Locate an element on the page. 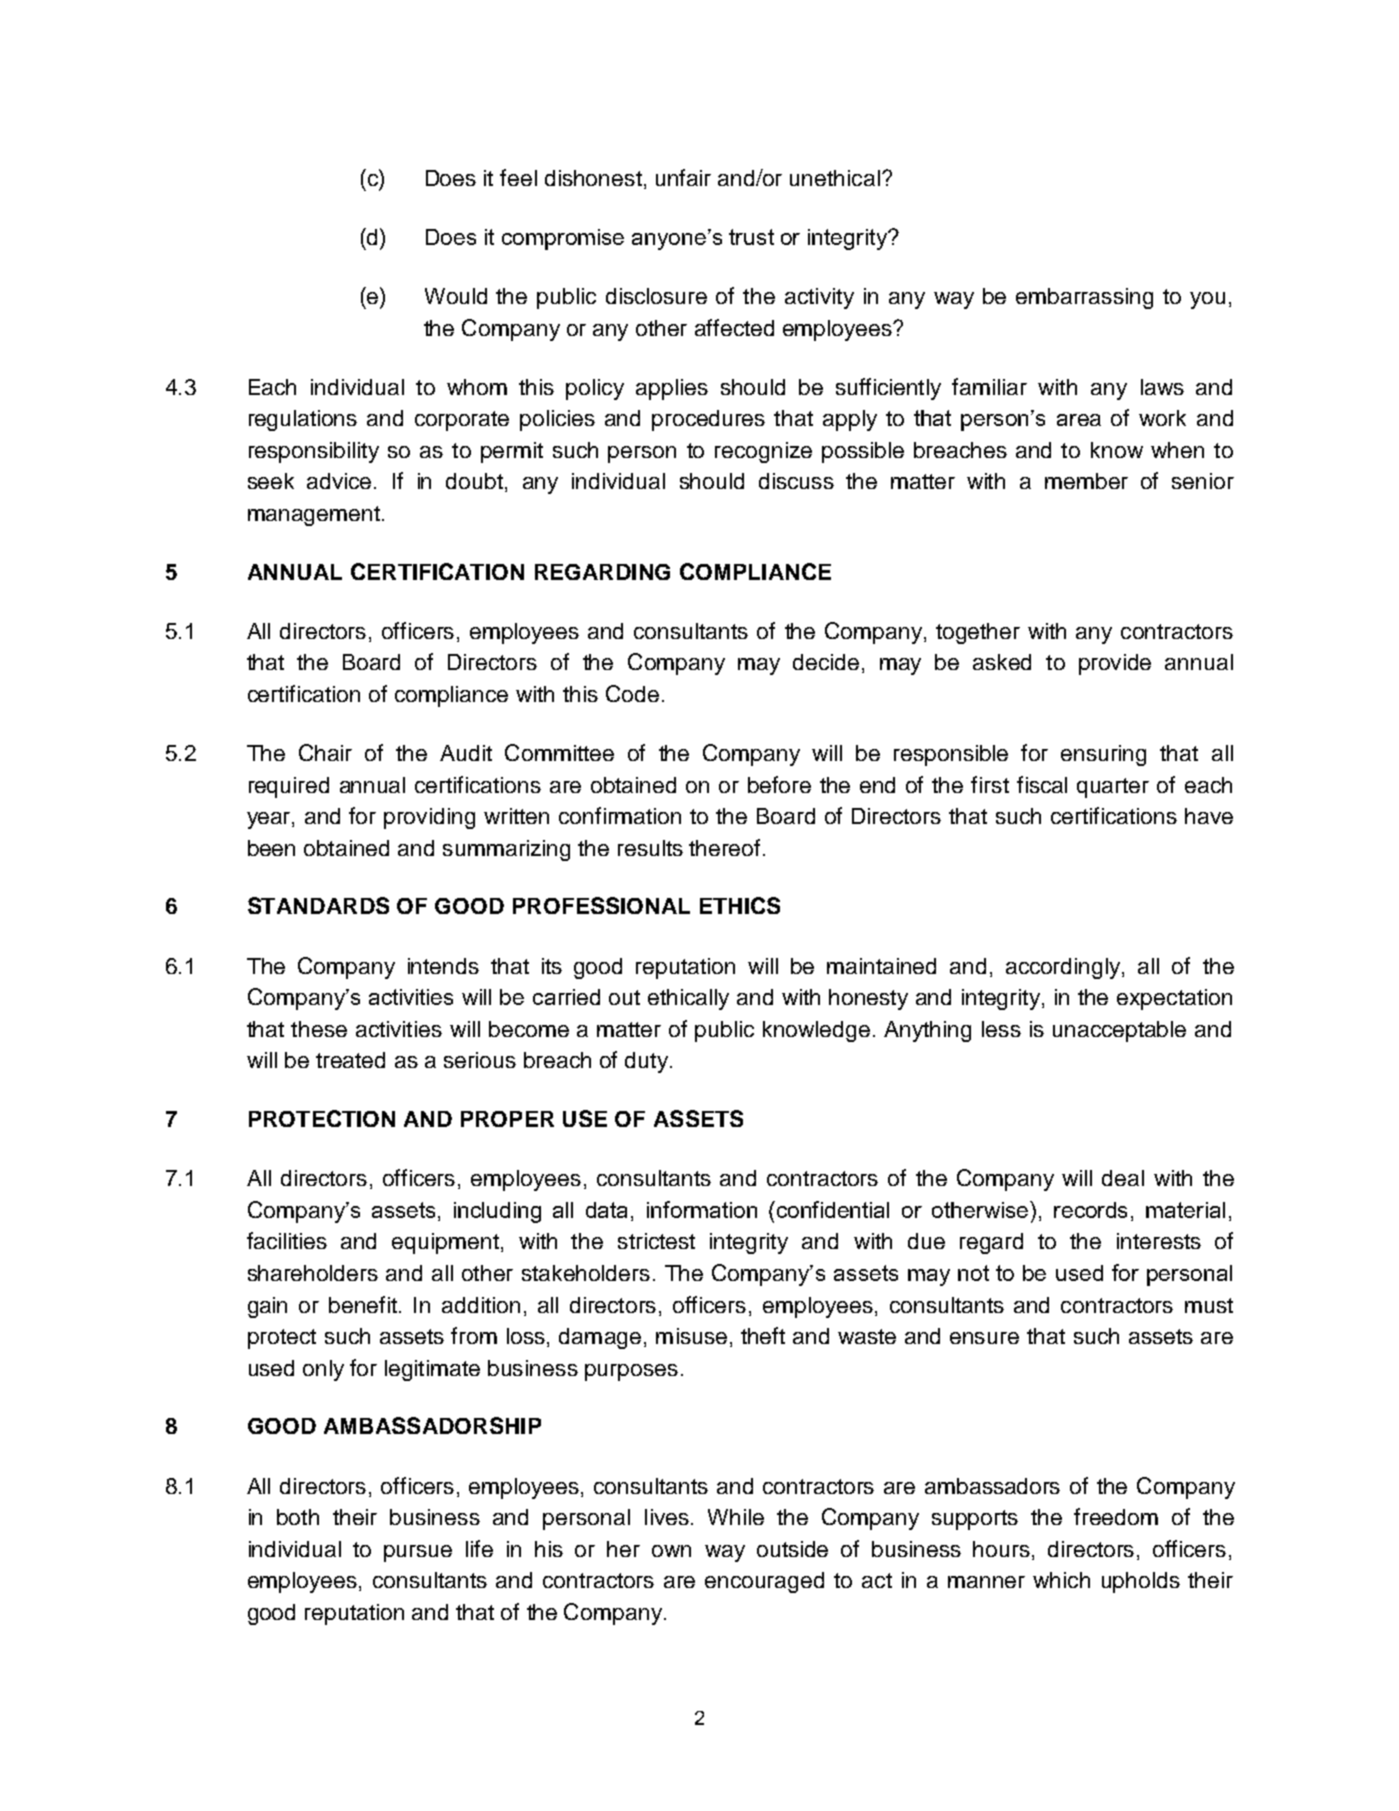  While is located at coordinates (736, 1517).
